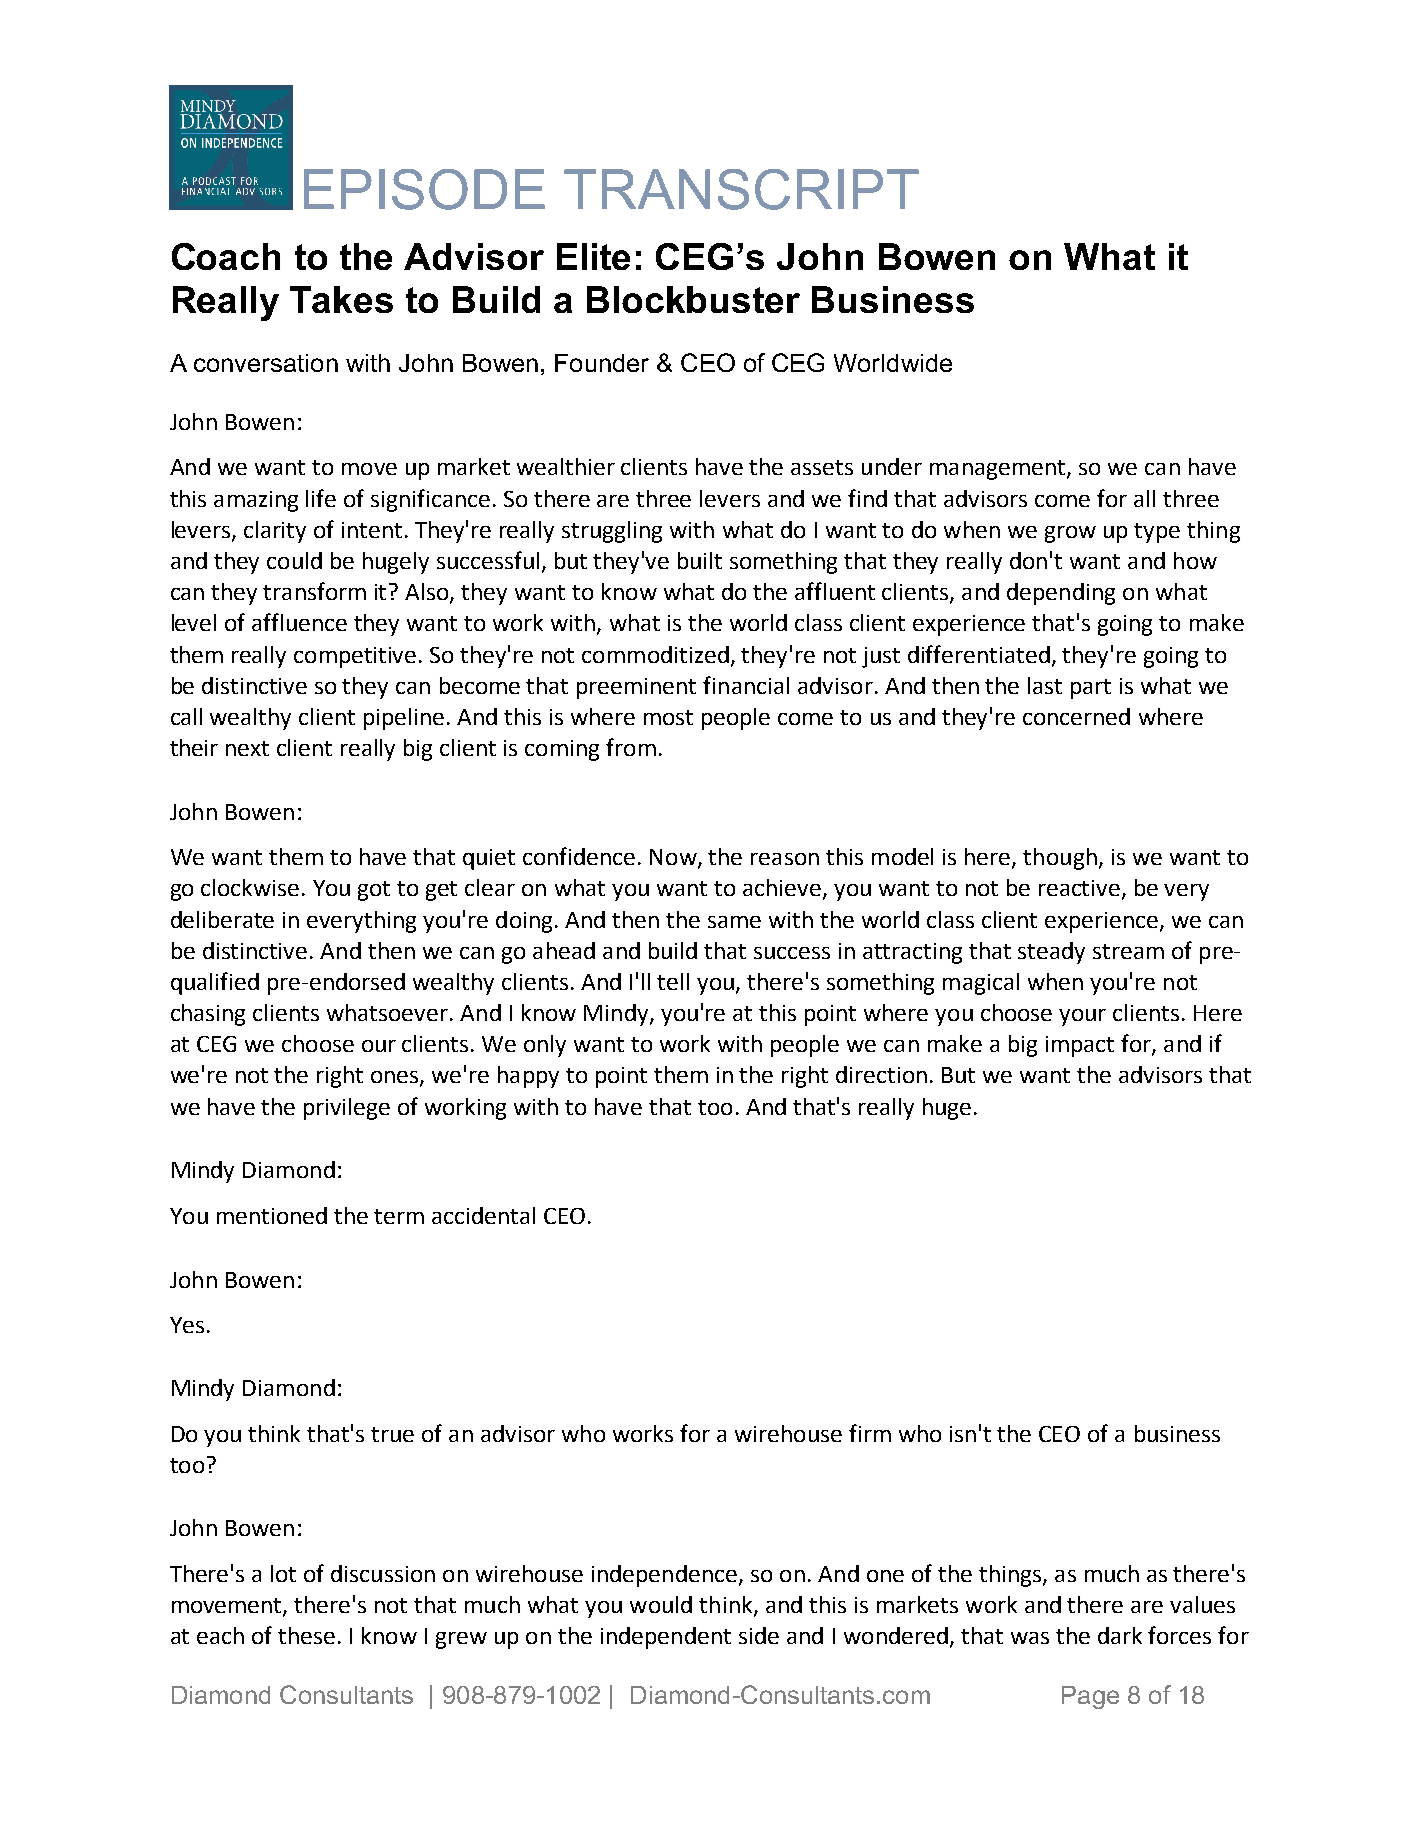 The width and height of the screenshot is (1423, 1841). Describe the element at coordinates (1051, 953) in the screenshot. I see `steady` at that location.
